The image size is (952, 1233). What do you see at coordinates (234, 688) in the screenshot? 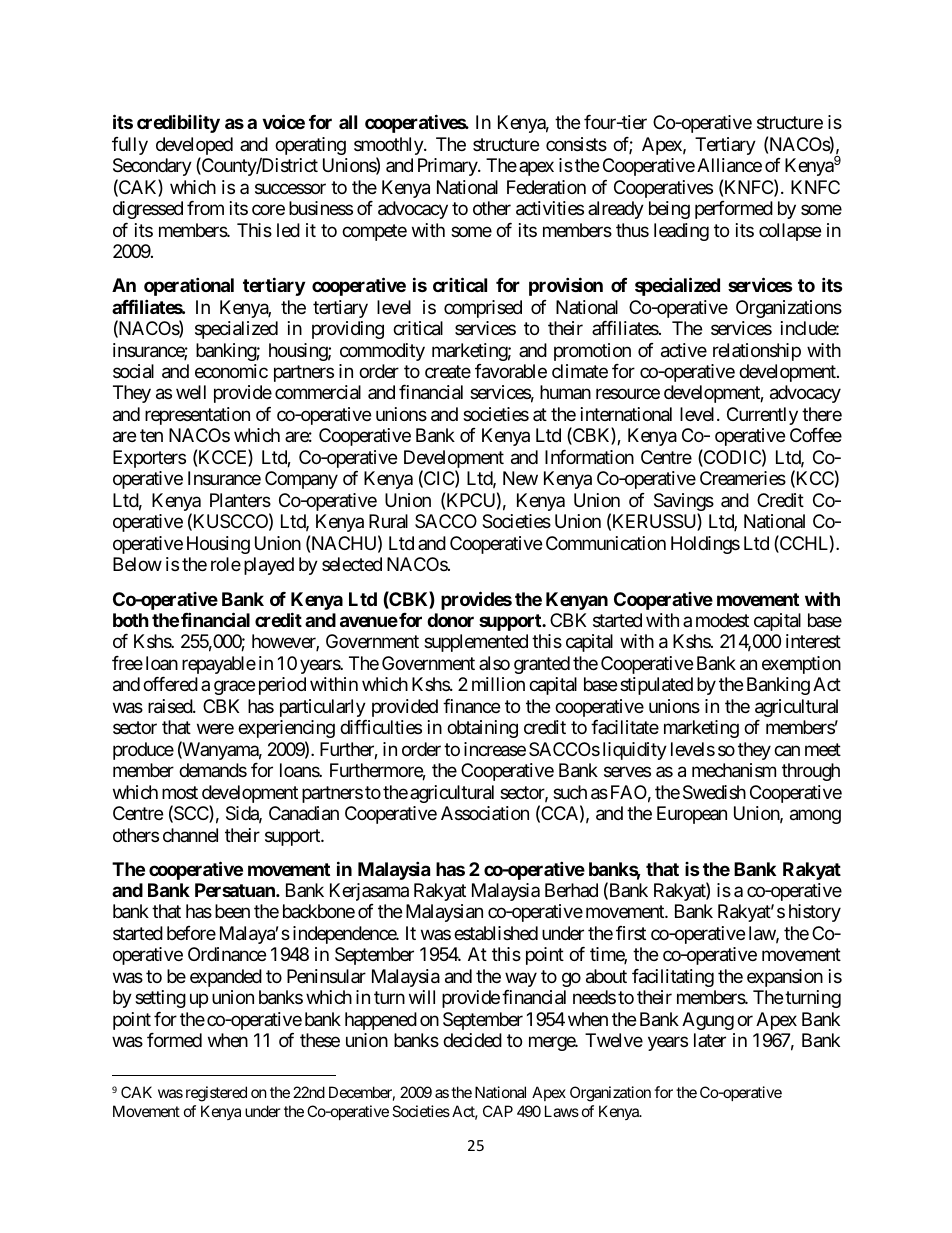
I see `grace` at bounding box center [234, 688].
